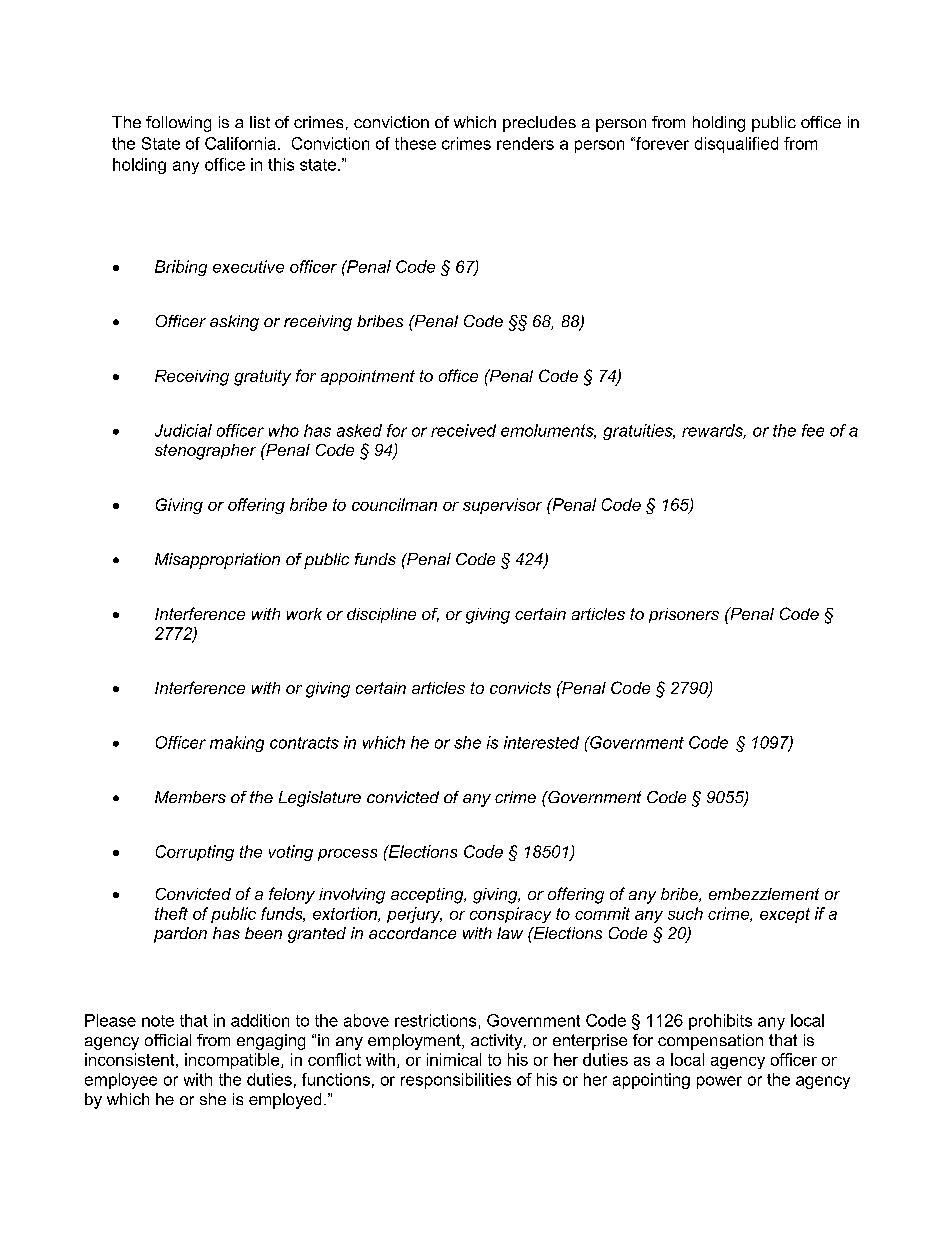 The image size is (952, 1233). Describe the element at coordinates (684, 615) in the page. I see `prisoners` at that location.
